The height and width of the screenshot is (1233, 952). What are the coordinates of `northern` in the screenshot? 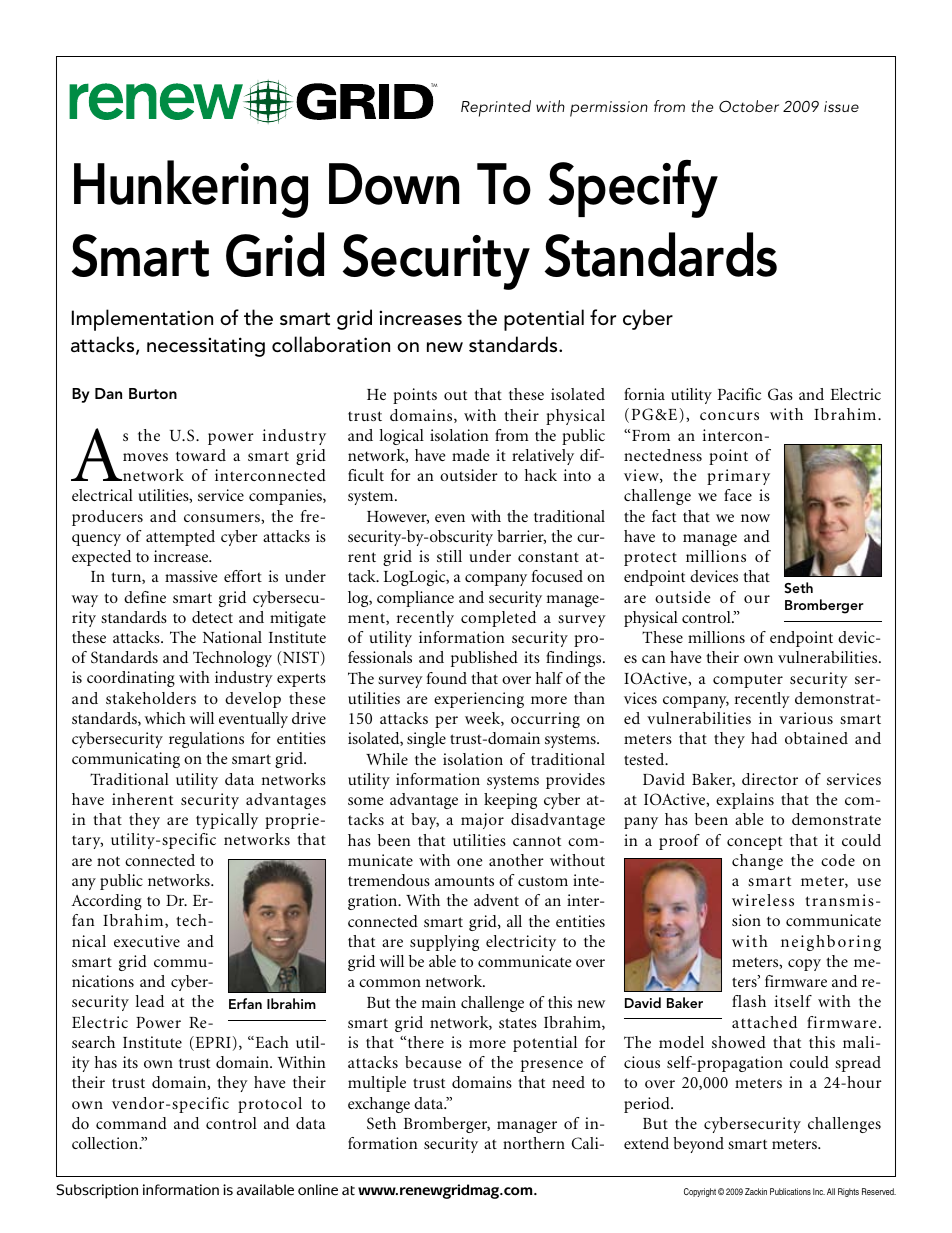 It's located at (534, 1143).
